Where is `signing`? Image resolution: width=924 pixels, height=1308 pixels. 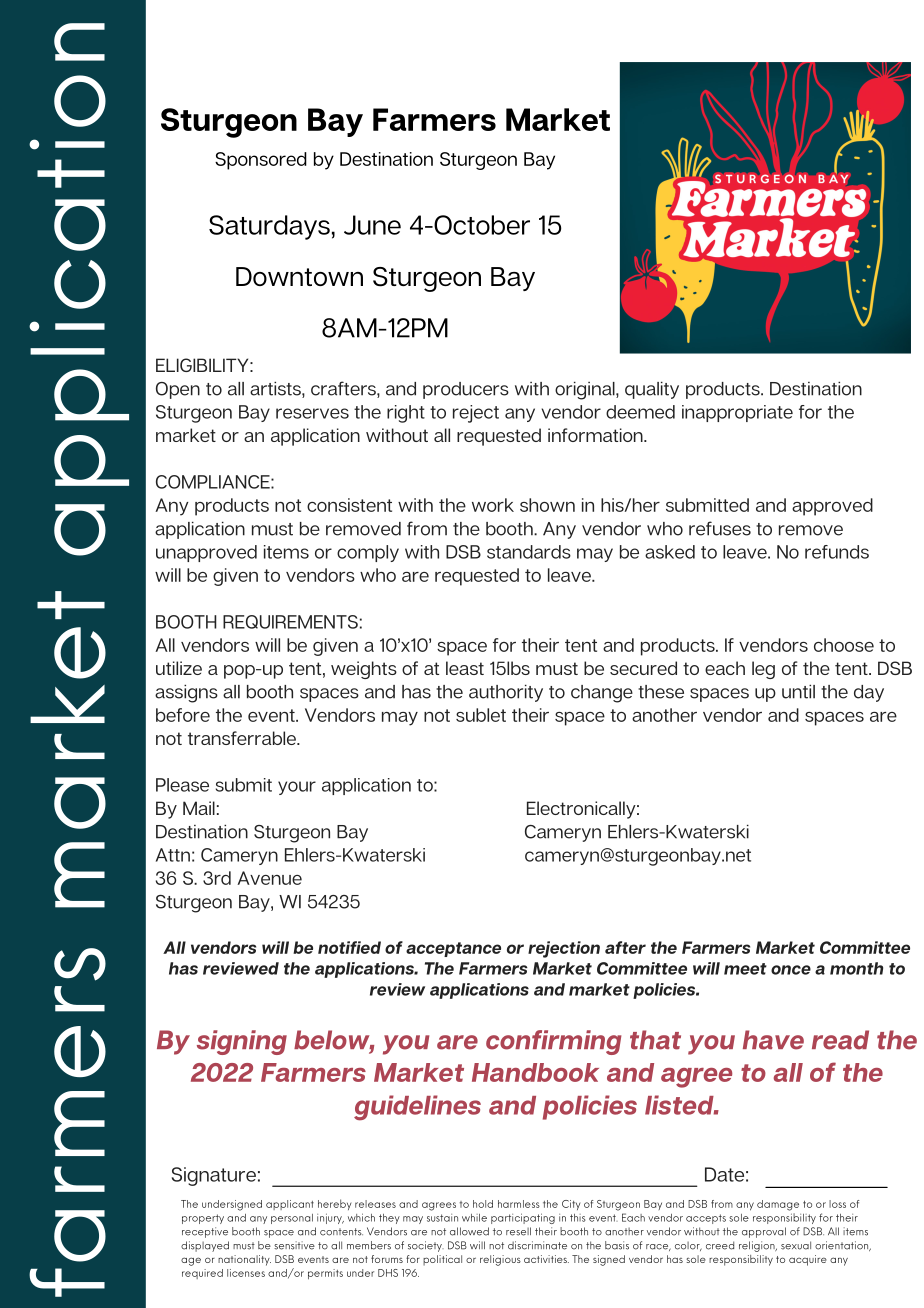 signing is located at coordinates (242, 1042).
